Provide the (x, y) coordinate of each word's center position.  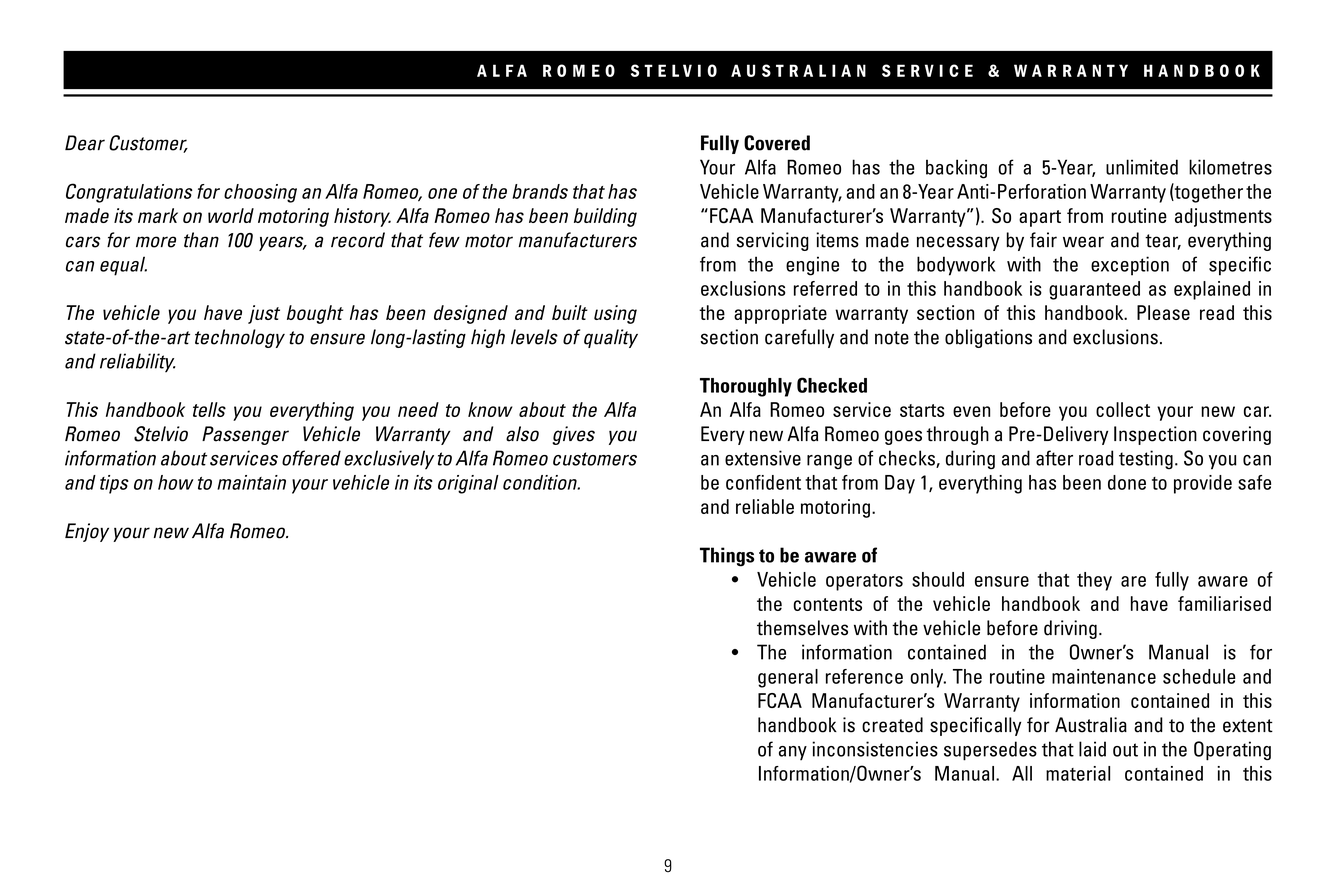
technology (240, 338)
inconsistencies (875, 749)
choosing (260, 193)
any (793, 753)
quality (611, 338)
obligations (988, 338)
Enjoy (87, 532)
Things (727, 557)
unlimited (1142, 167)
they (1094, 581)
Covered (777, 143)
